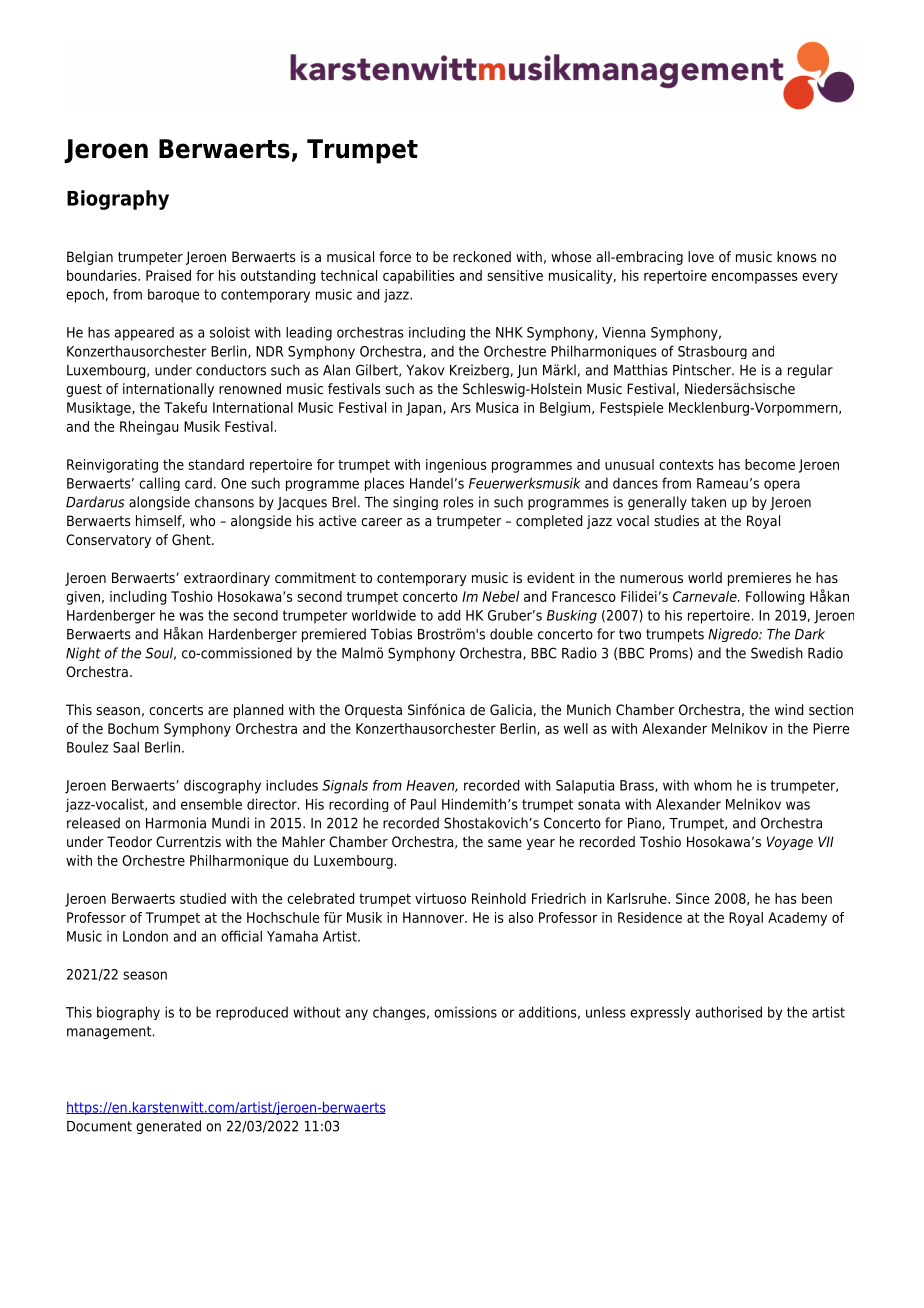  I want to click on wind, so click(789, 709).
